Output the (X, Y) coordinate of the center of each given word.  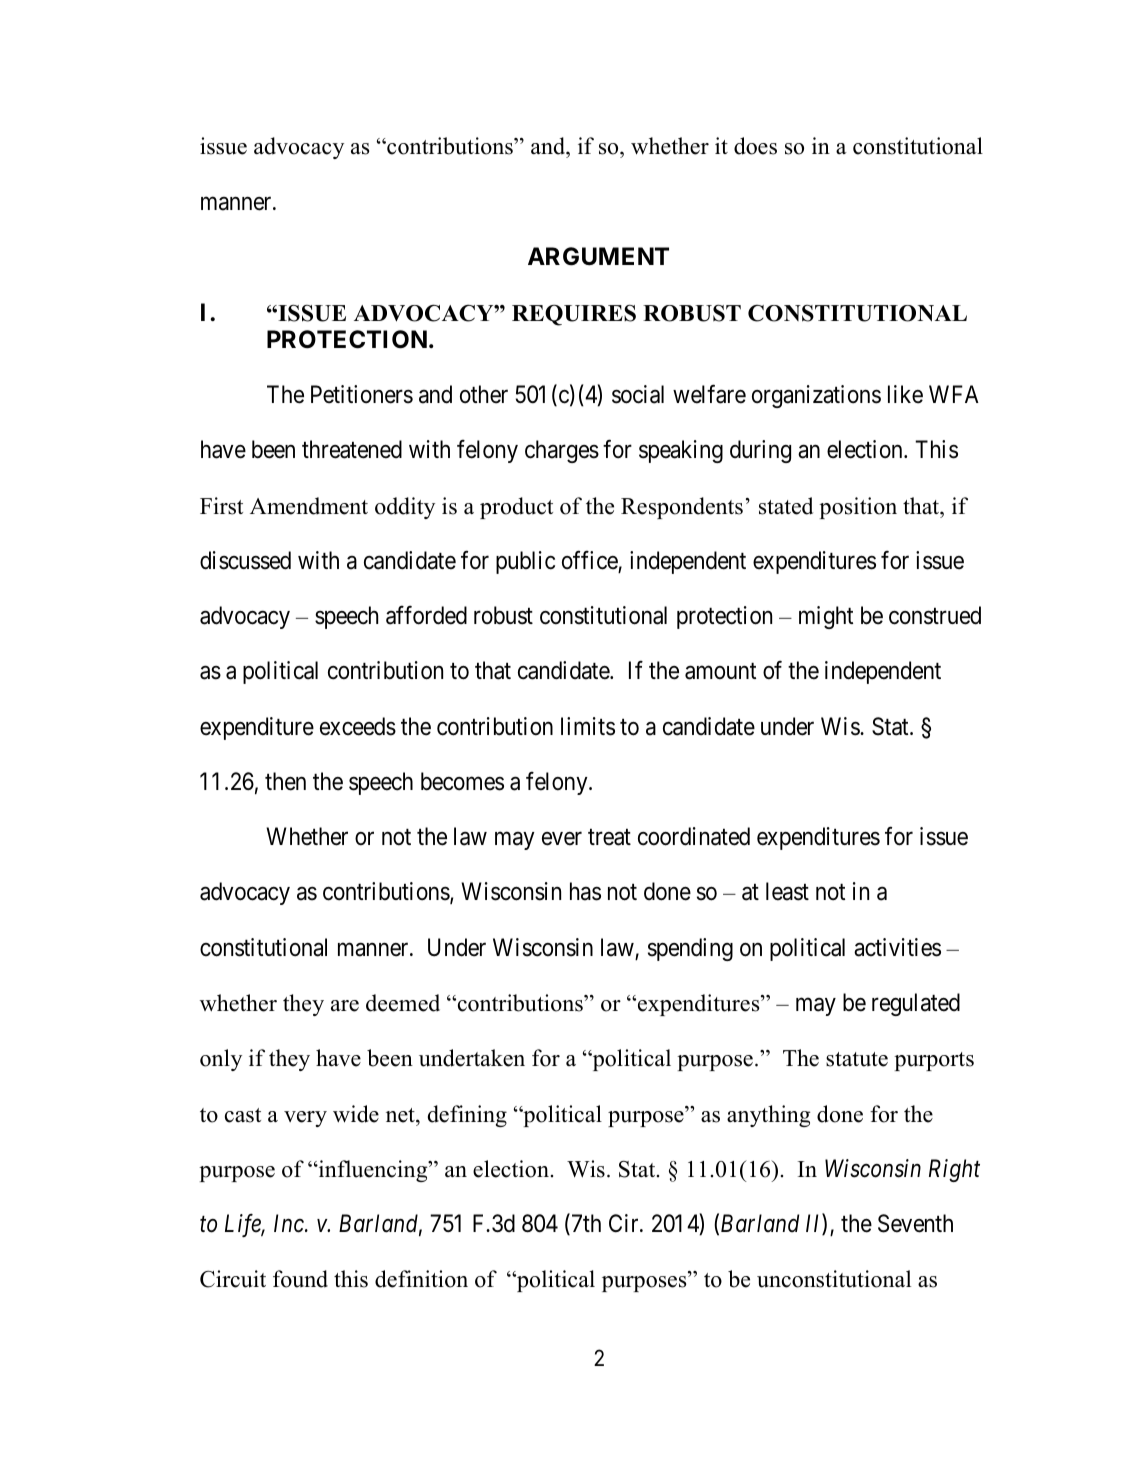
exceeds (358, 726)
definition (421, 1279)
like (905, 394)
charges (562, 451)
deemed (403, 1003)
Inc (290, 1223)
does (755, 146)
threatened (352, 449)
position (858, 508)
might (826, 617)
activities (897, 947)
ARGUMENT (598, 256)
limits (588, 726)
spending (690, 949)
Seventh (915, 1223)
